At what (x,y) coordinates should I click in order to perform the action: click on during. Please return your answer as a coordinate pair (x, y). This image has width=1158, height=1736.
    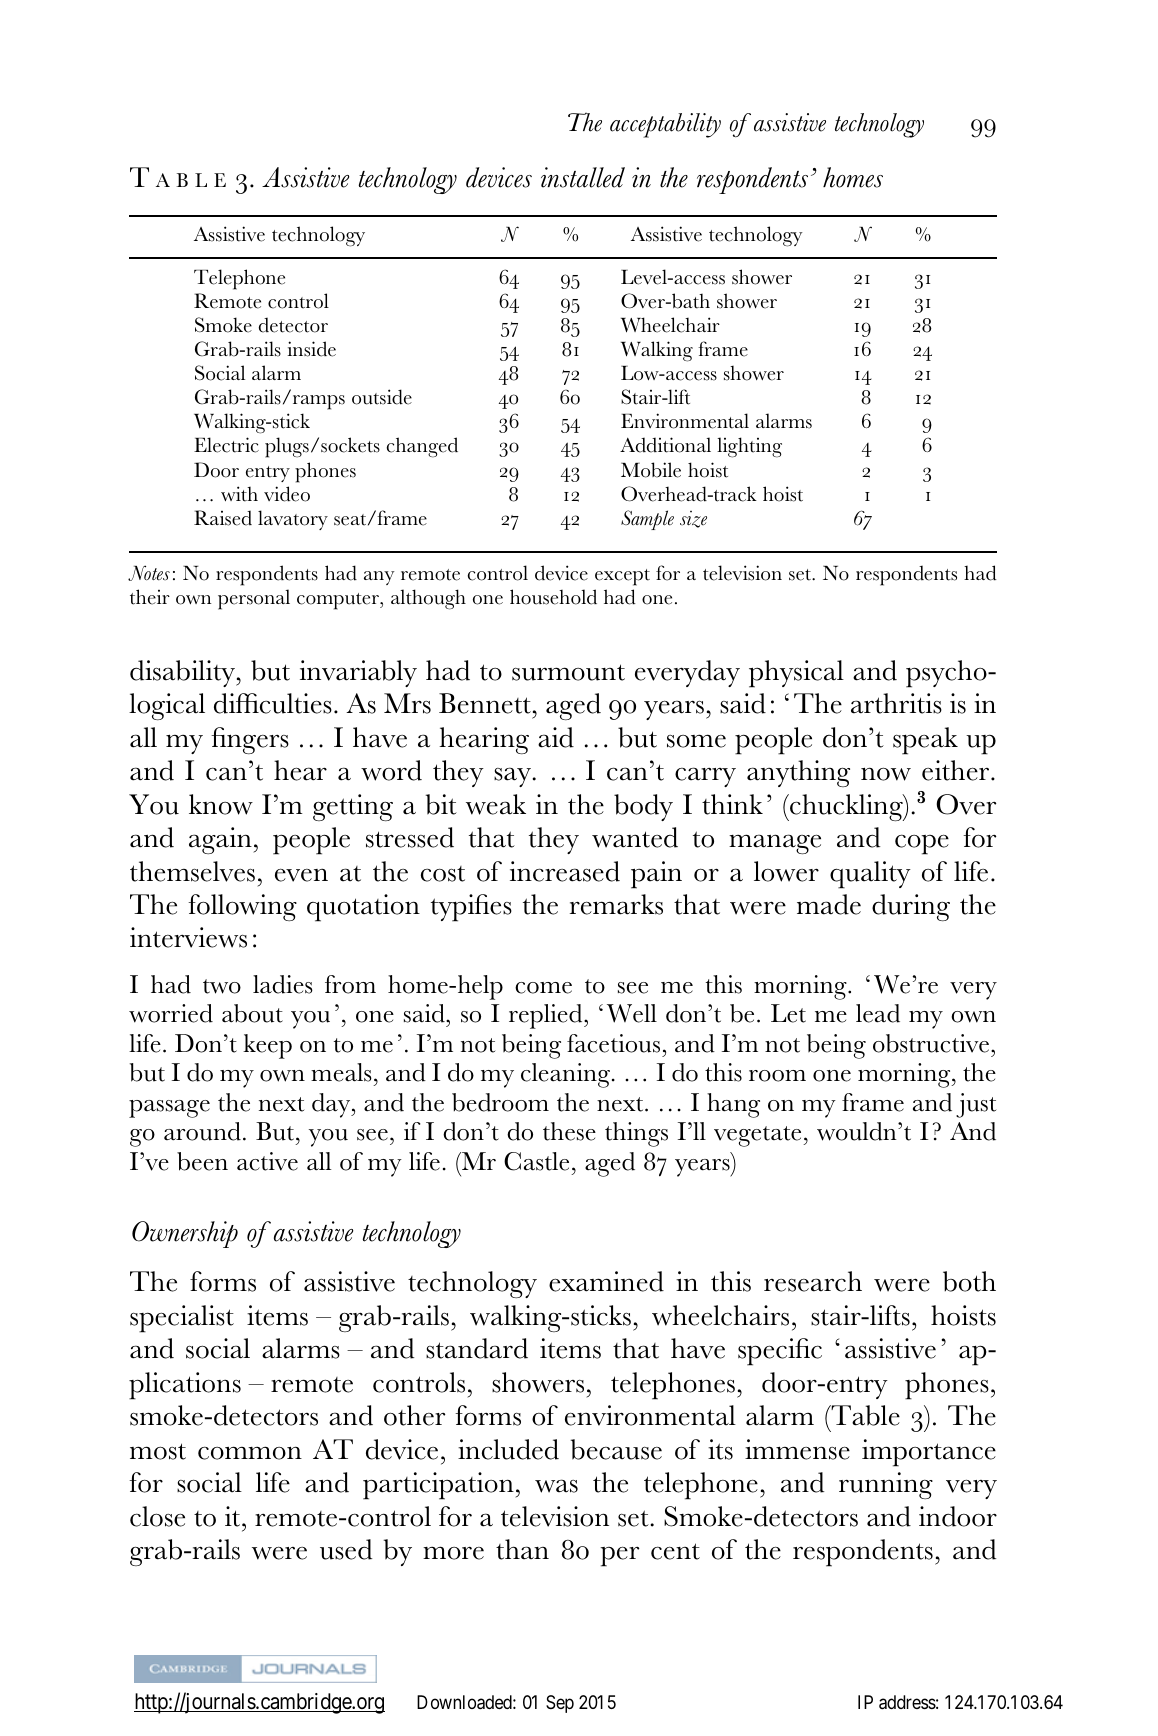
    Looking at the image, I should click on (911, 907).
